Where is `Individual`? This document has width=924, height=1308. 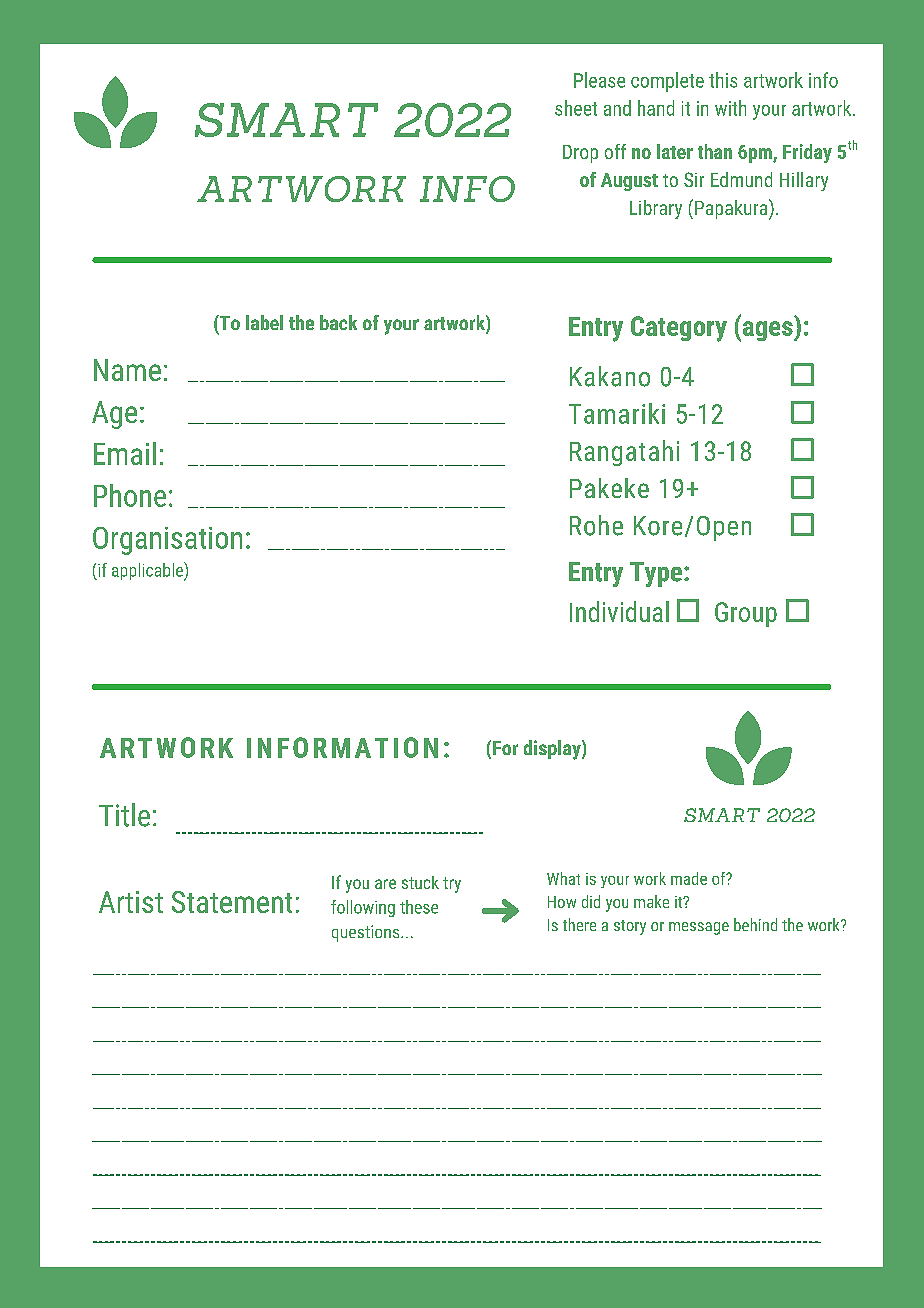
Individual is located at coordinates (619, 611).
